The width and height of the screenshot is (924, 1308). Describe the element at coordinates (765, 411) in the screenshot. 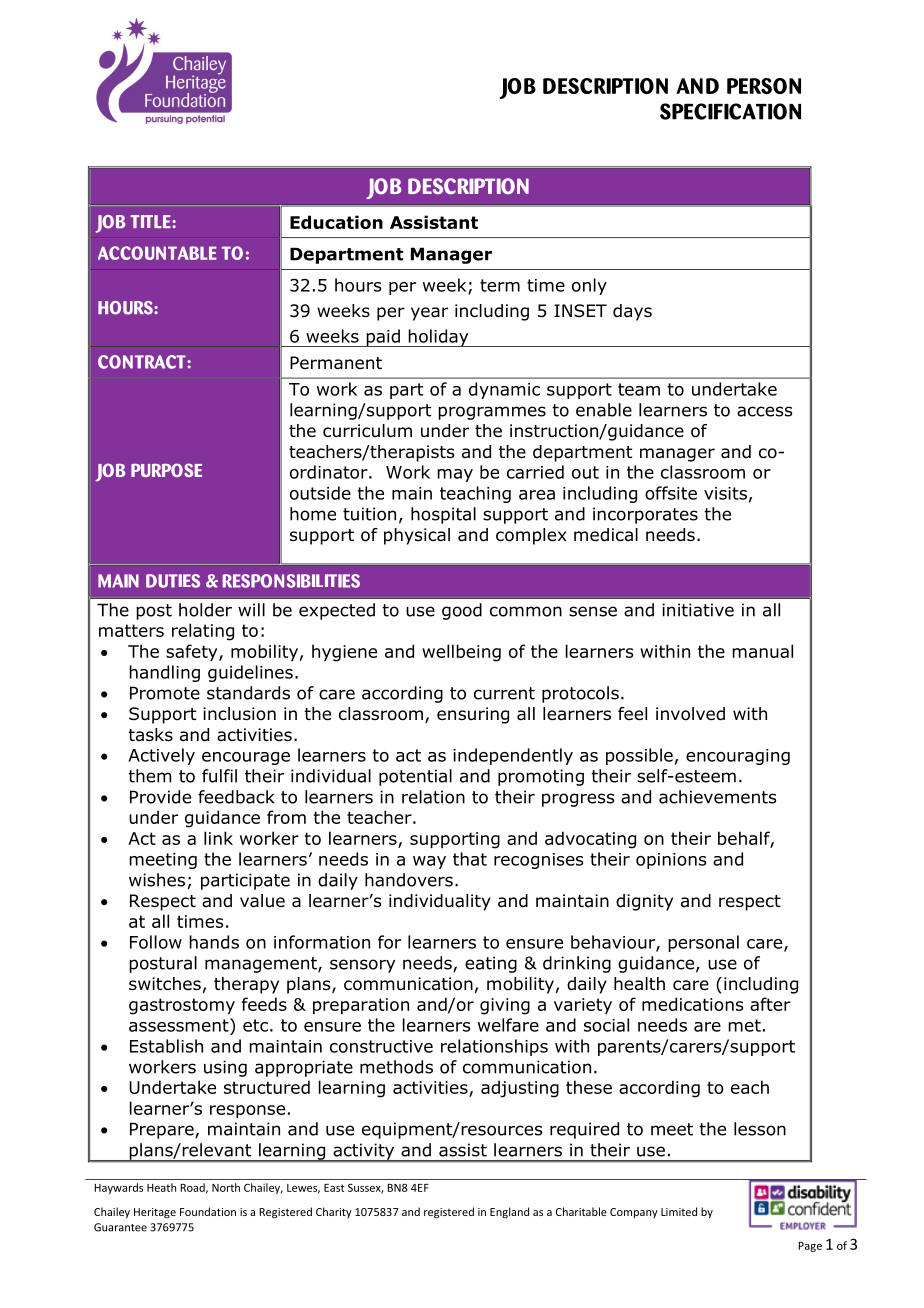

I see `access` at that location.
